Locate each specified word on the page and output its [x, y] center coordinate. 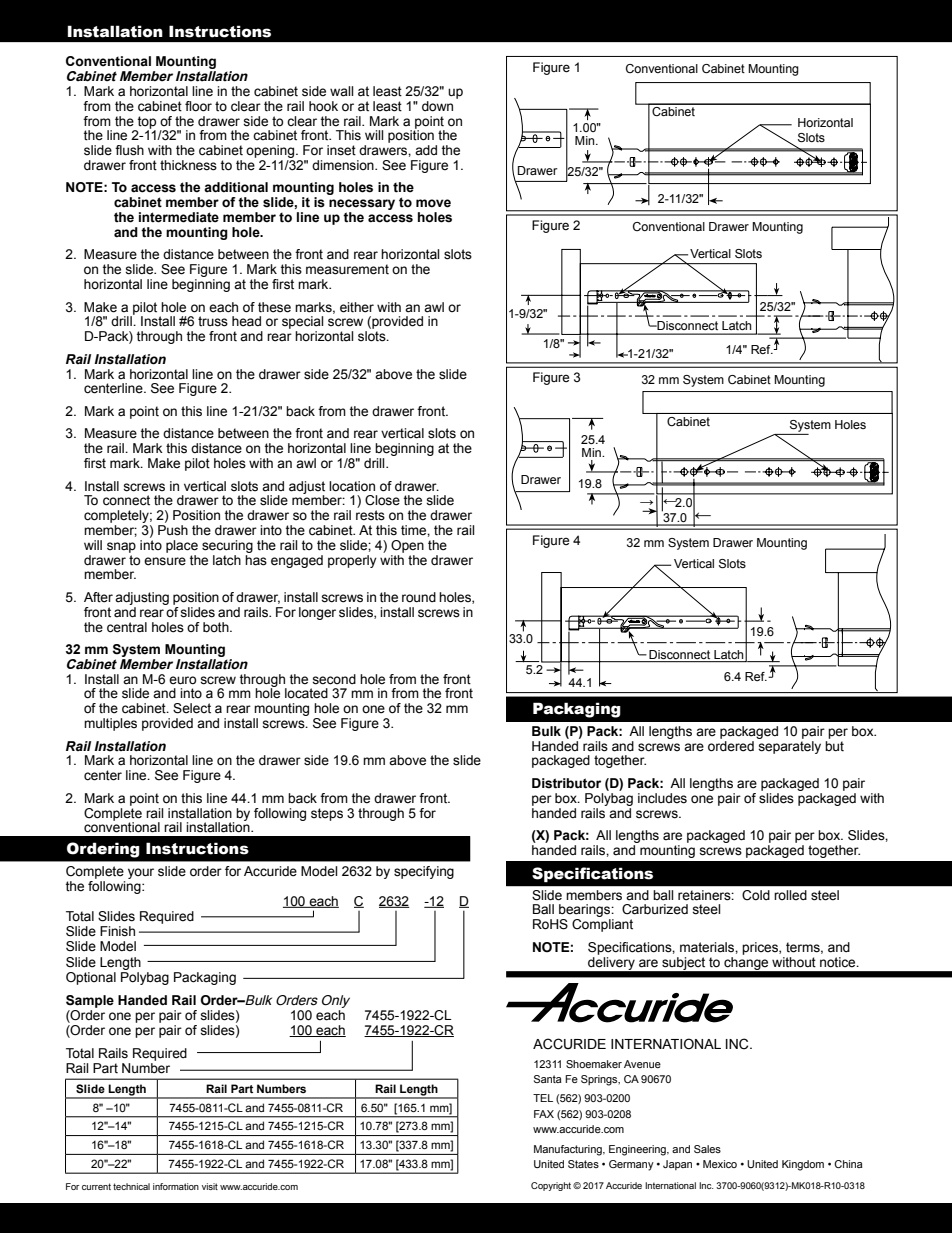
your [141, 873]
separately [789, 746]
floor [198, 106]
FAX [544, 1114]
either [357, 307]
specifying [424, 872]
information [176, 1186]
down [437, 106]
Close [382, 500]
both [217, 627]
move [433, 203]
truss [213, 321]
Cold [756, 895]
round [419, 597]
